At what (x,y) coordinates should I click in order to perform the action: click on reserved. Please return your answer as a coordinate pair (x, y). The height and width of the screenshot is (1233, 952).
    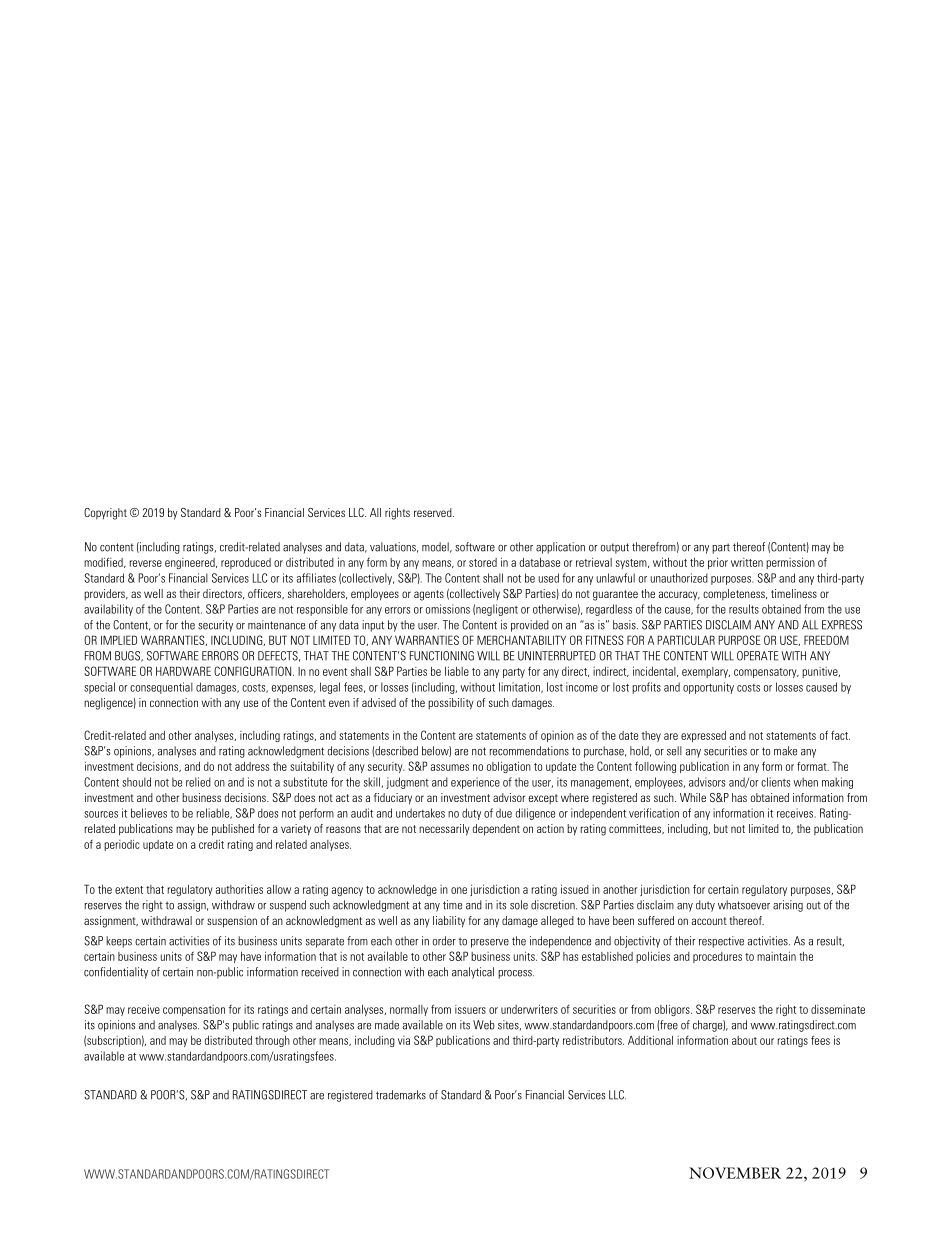
    Looking at the image, I should click on (434, 512).
